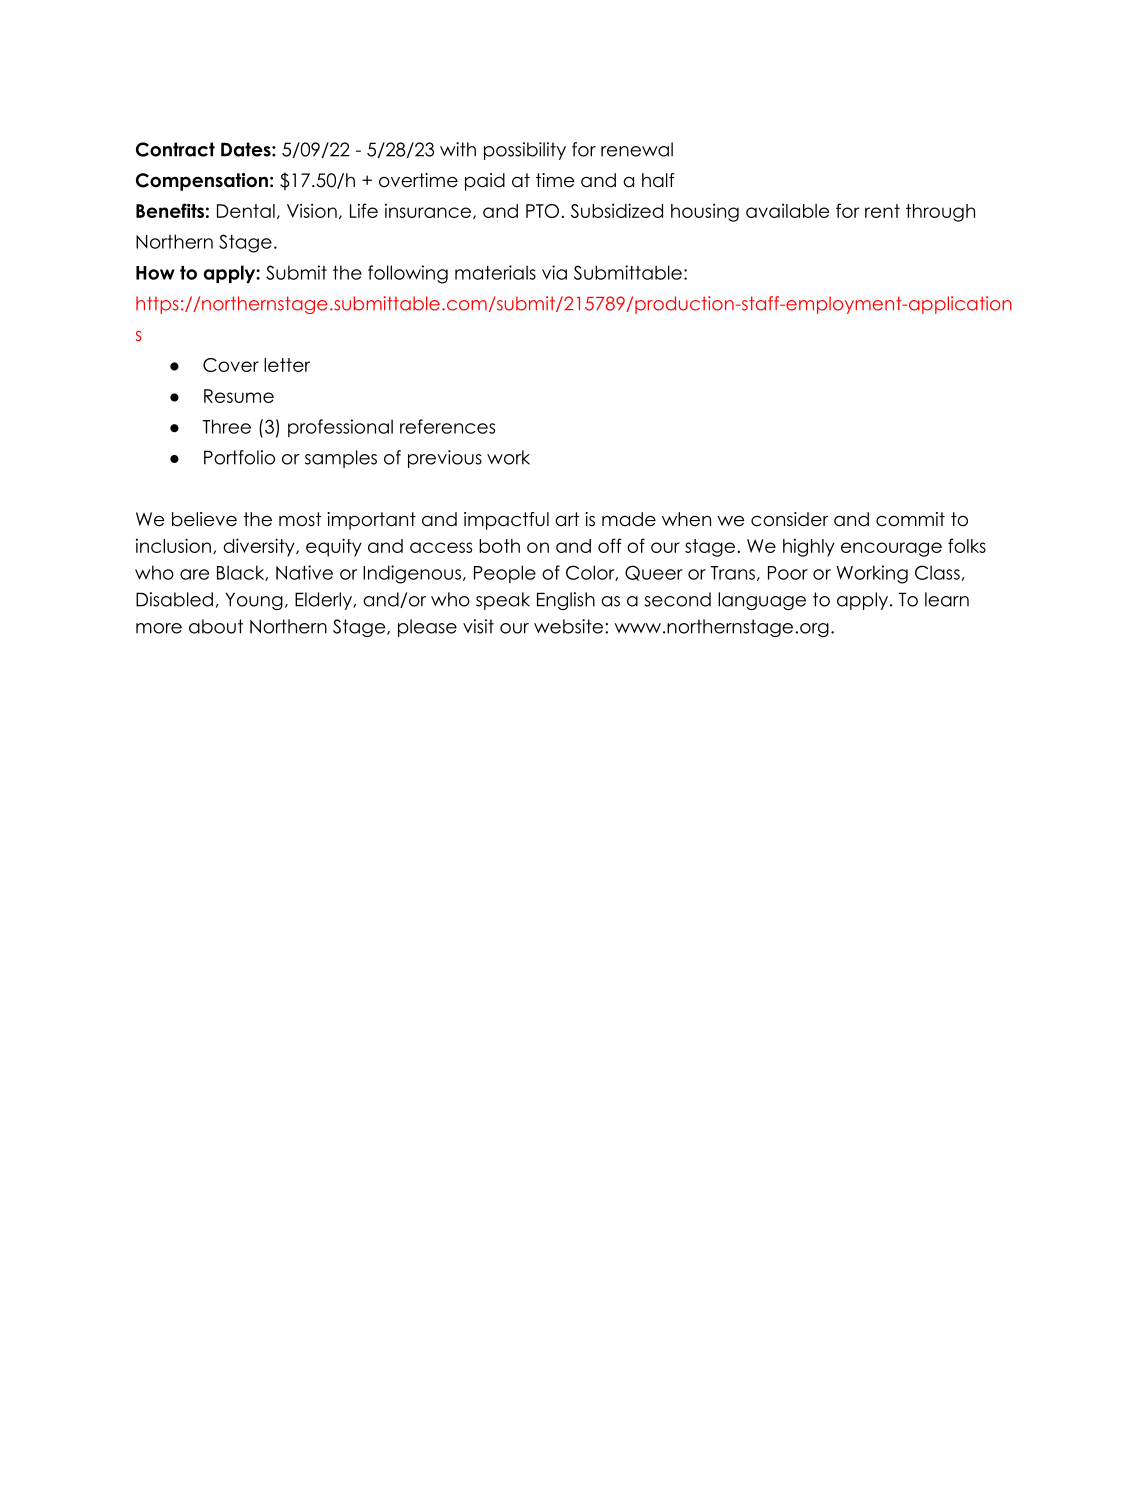  I want to click on learn, so click(947, 599).
